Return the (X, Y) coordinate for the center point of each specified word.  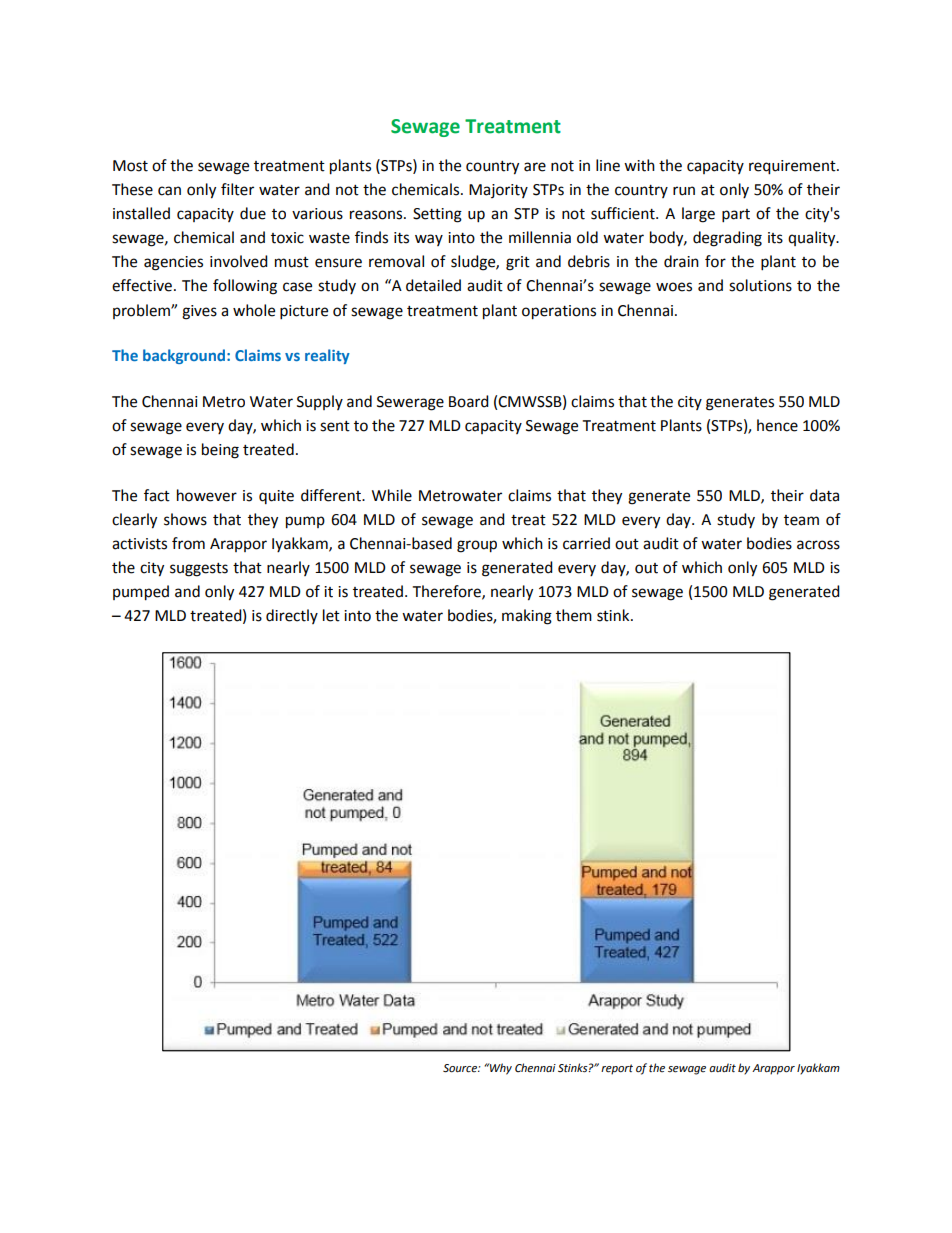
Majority (498, 191)
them (574, 615)
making (527, 617)
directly (292, 616)
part (736, 216)
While (392, 495)
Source (461, 1068)
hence (777, 425)
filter (237, 189)
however (207, 495)
